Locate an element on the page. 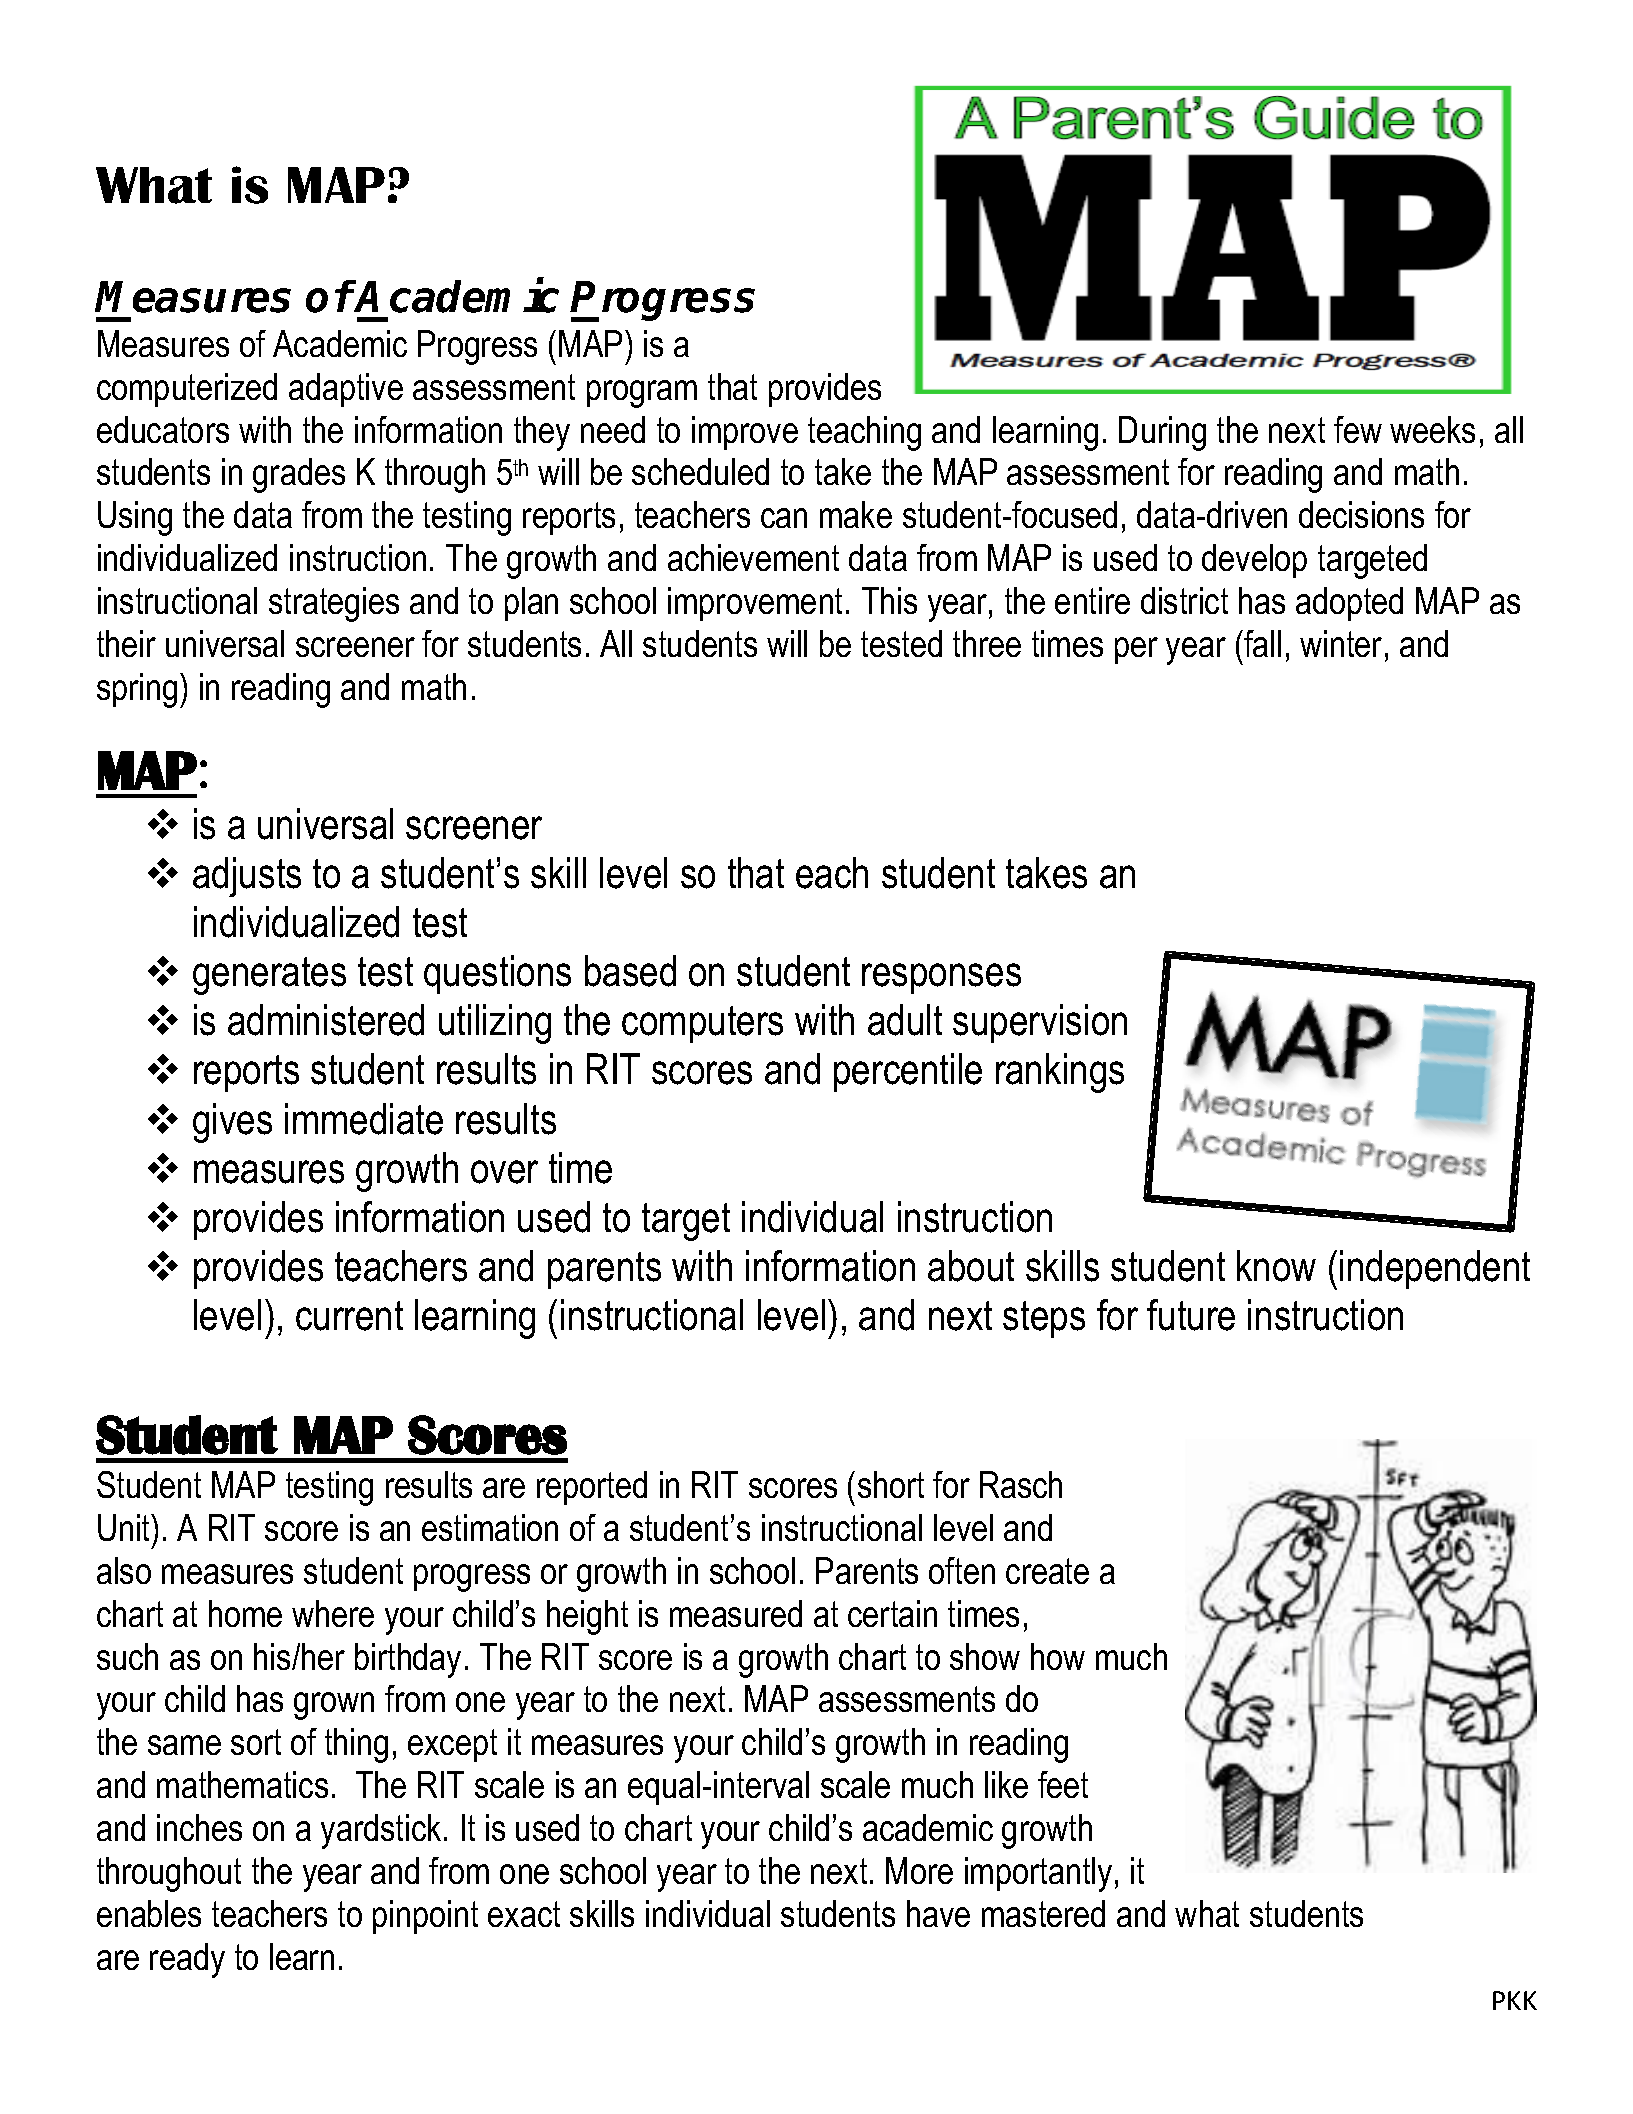 This page has height=2114, width=1633. Unit is located at coordinates (125, 1527).
